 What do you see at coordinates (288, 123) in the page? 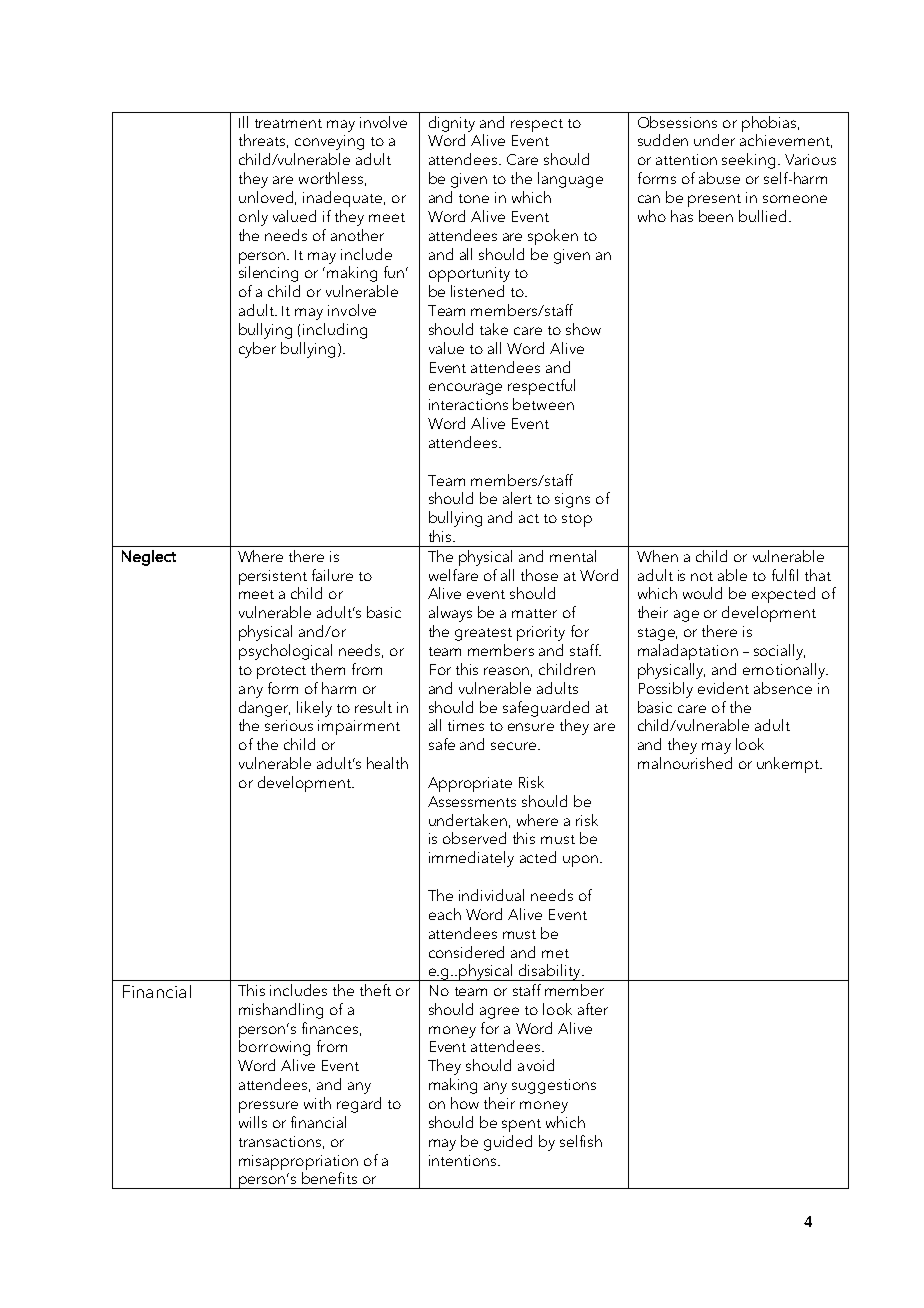
I see `treatment` at bounding box center [288, 123].
